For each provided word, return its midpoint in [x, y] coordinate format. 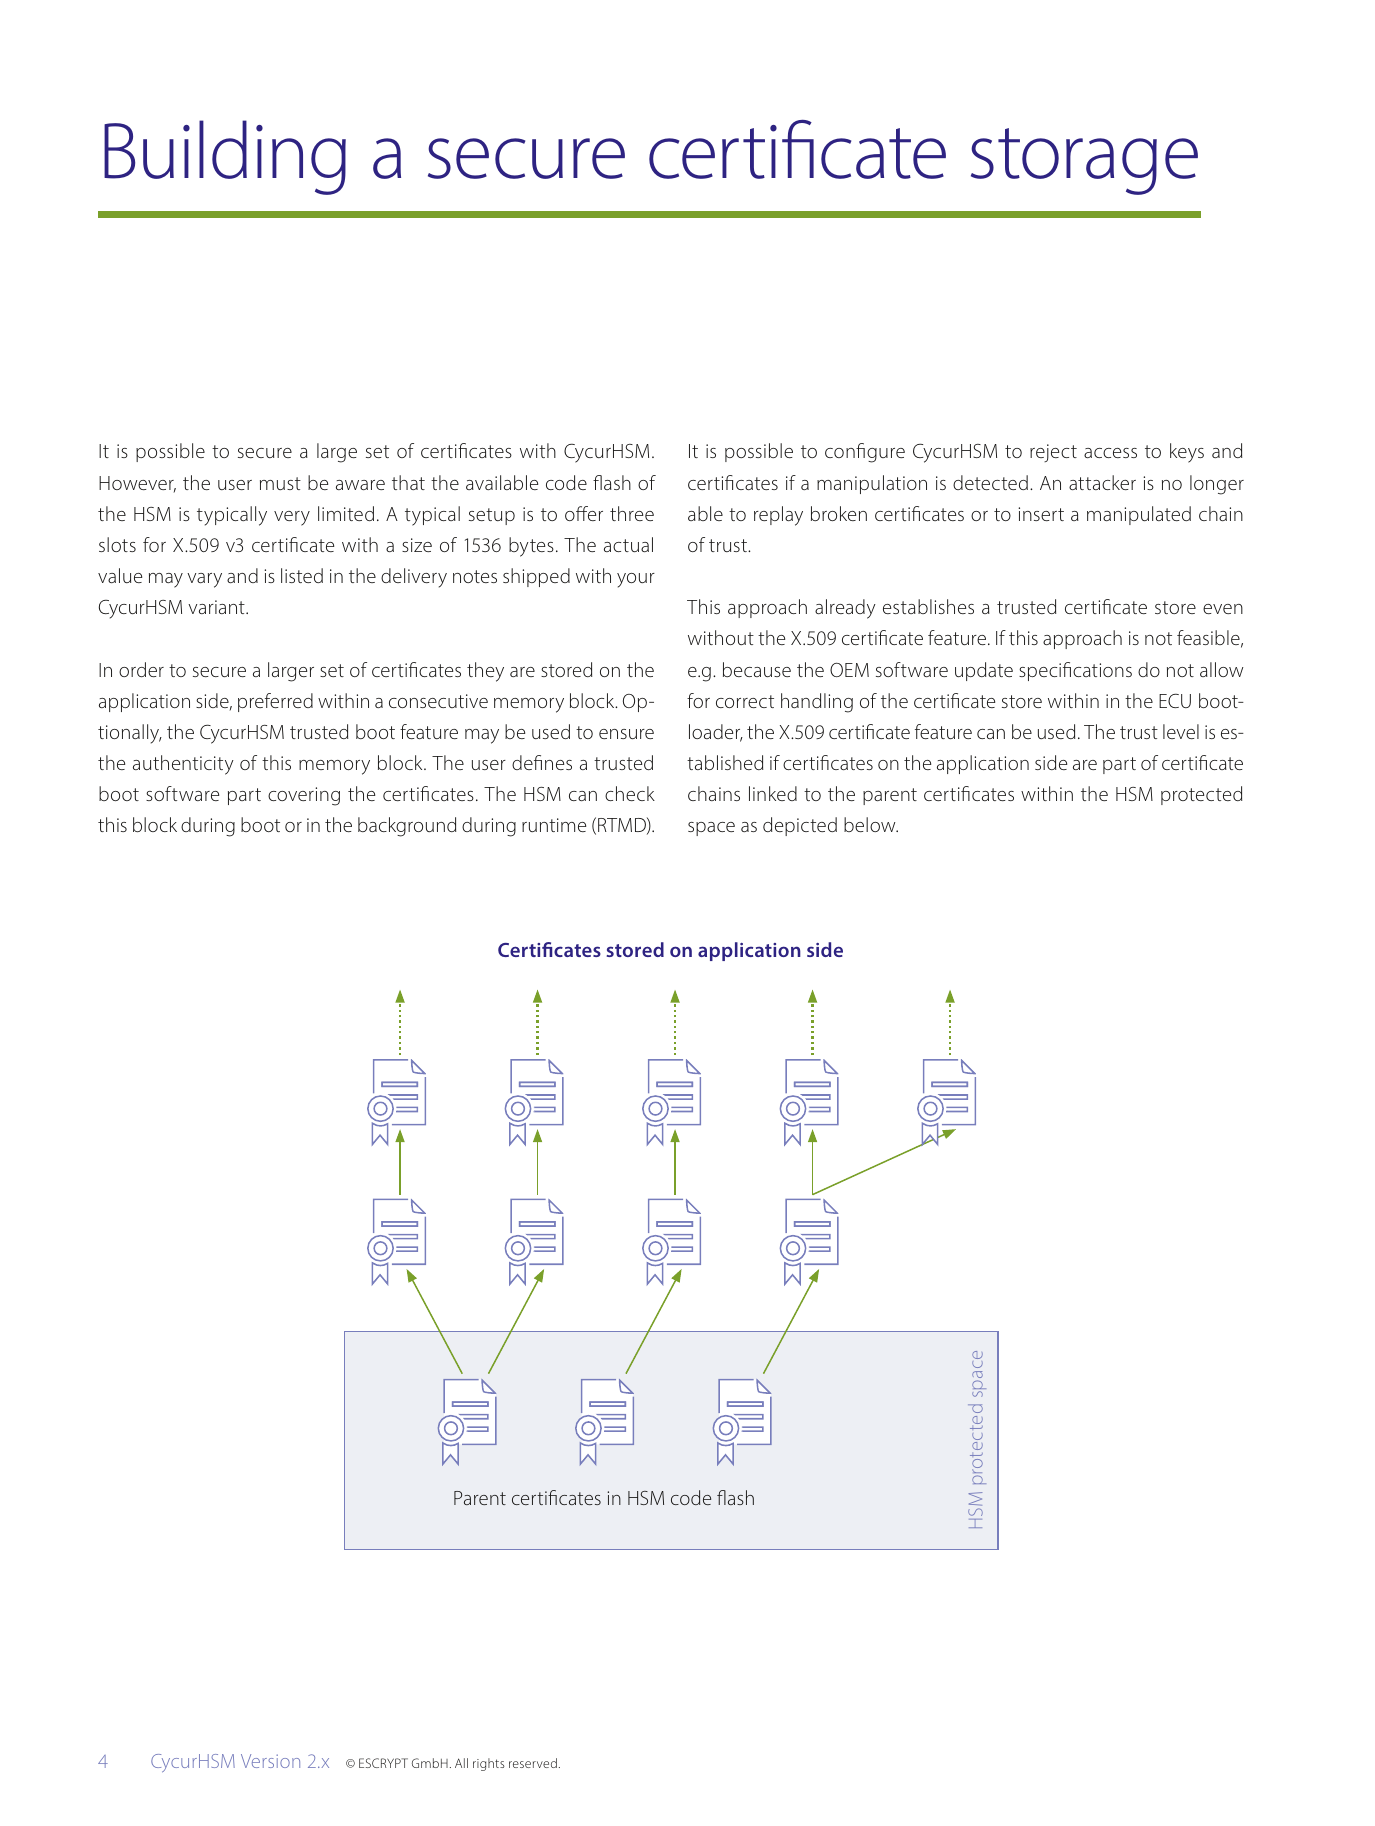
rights [489, 1764]
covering [304, 796]
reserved [533, 1763]
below [871, 824]
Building [225, 157]
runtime [554, 825]
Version [270, 1761]
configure [865, 453]
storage [1084, 161]
